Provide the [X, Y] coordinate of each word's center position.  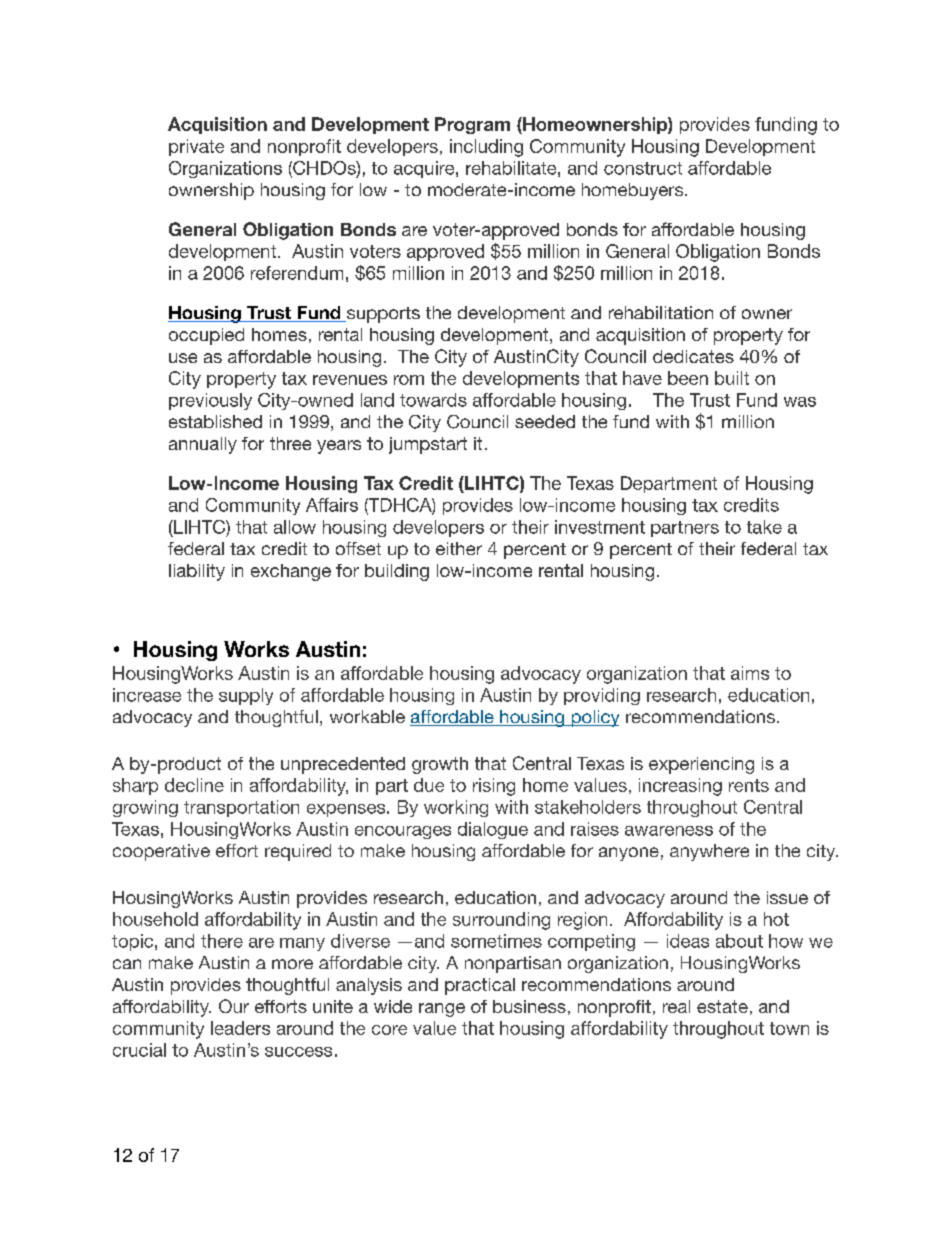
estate [722, 1006]
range [442, 1010]
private [196, 147]
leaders [240, 1028]
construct [643, 168]
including [486, 148]
